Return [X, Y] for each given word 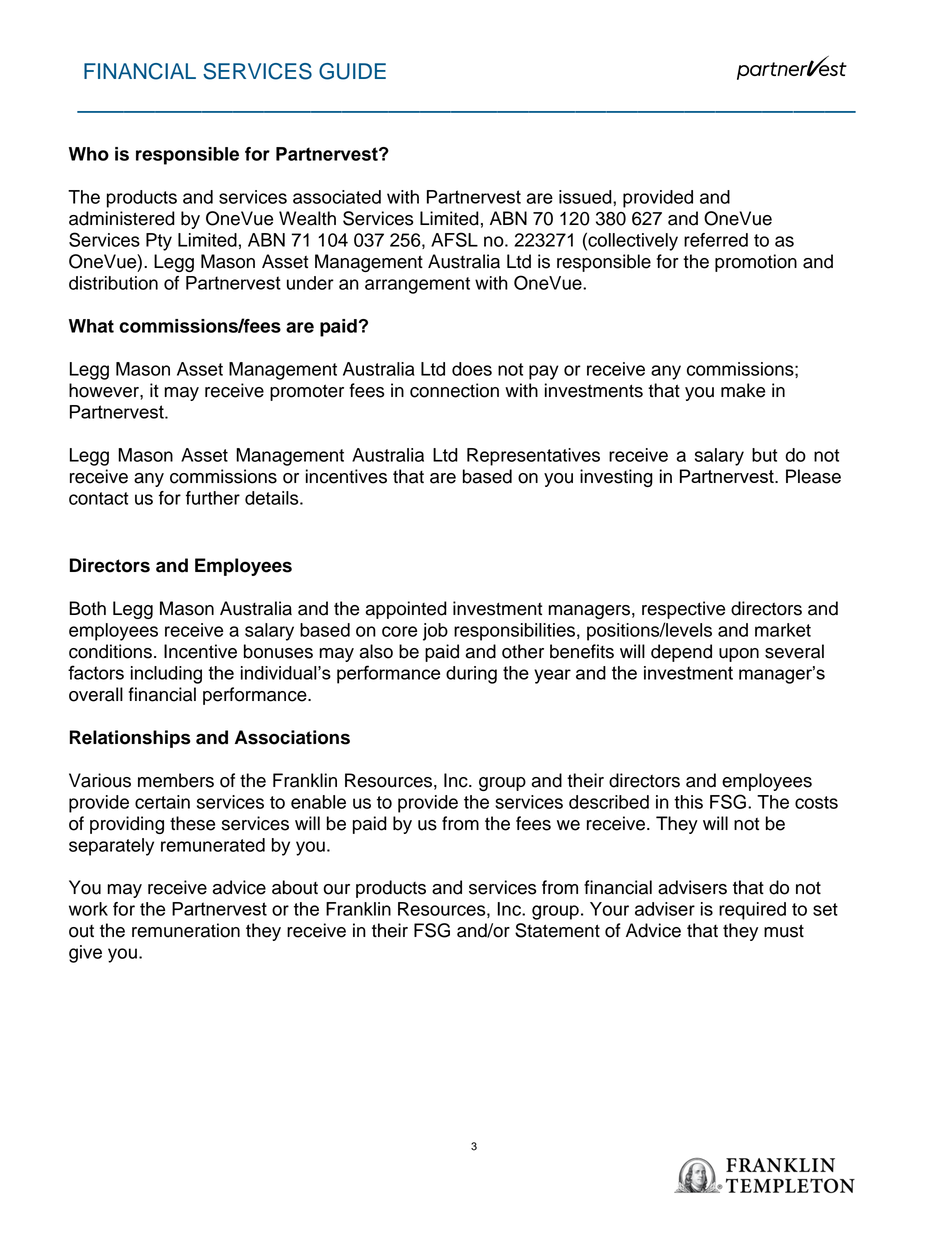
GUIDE [352, 71]
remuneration [186, 930]
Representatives [533, 457]
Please [813, 476]
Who [89, 154]
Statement [557, 930]
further [213, 498]
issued [586, 197]
